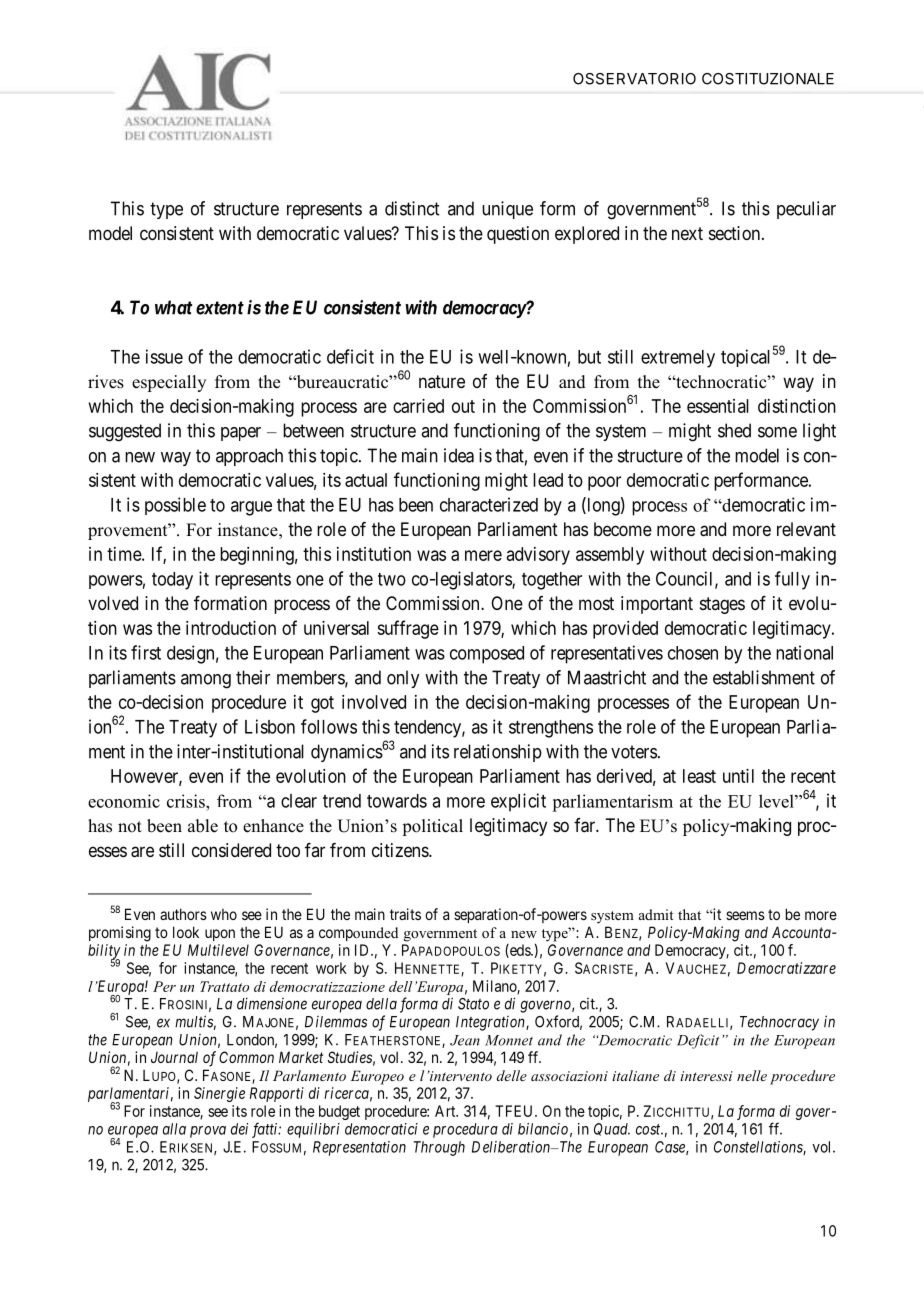  Describe the element at coordinates (175, 506) in the screenshot. I see `possible` at that location.
